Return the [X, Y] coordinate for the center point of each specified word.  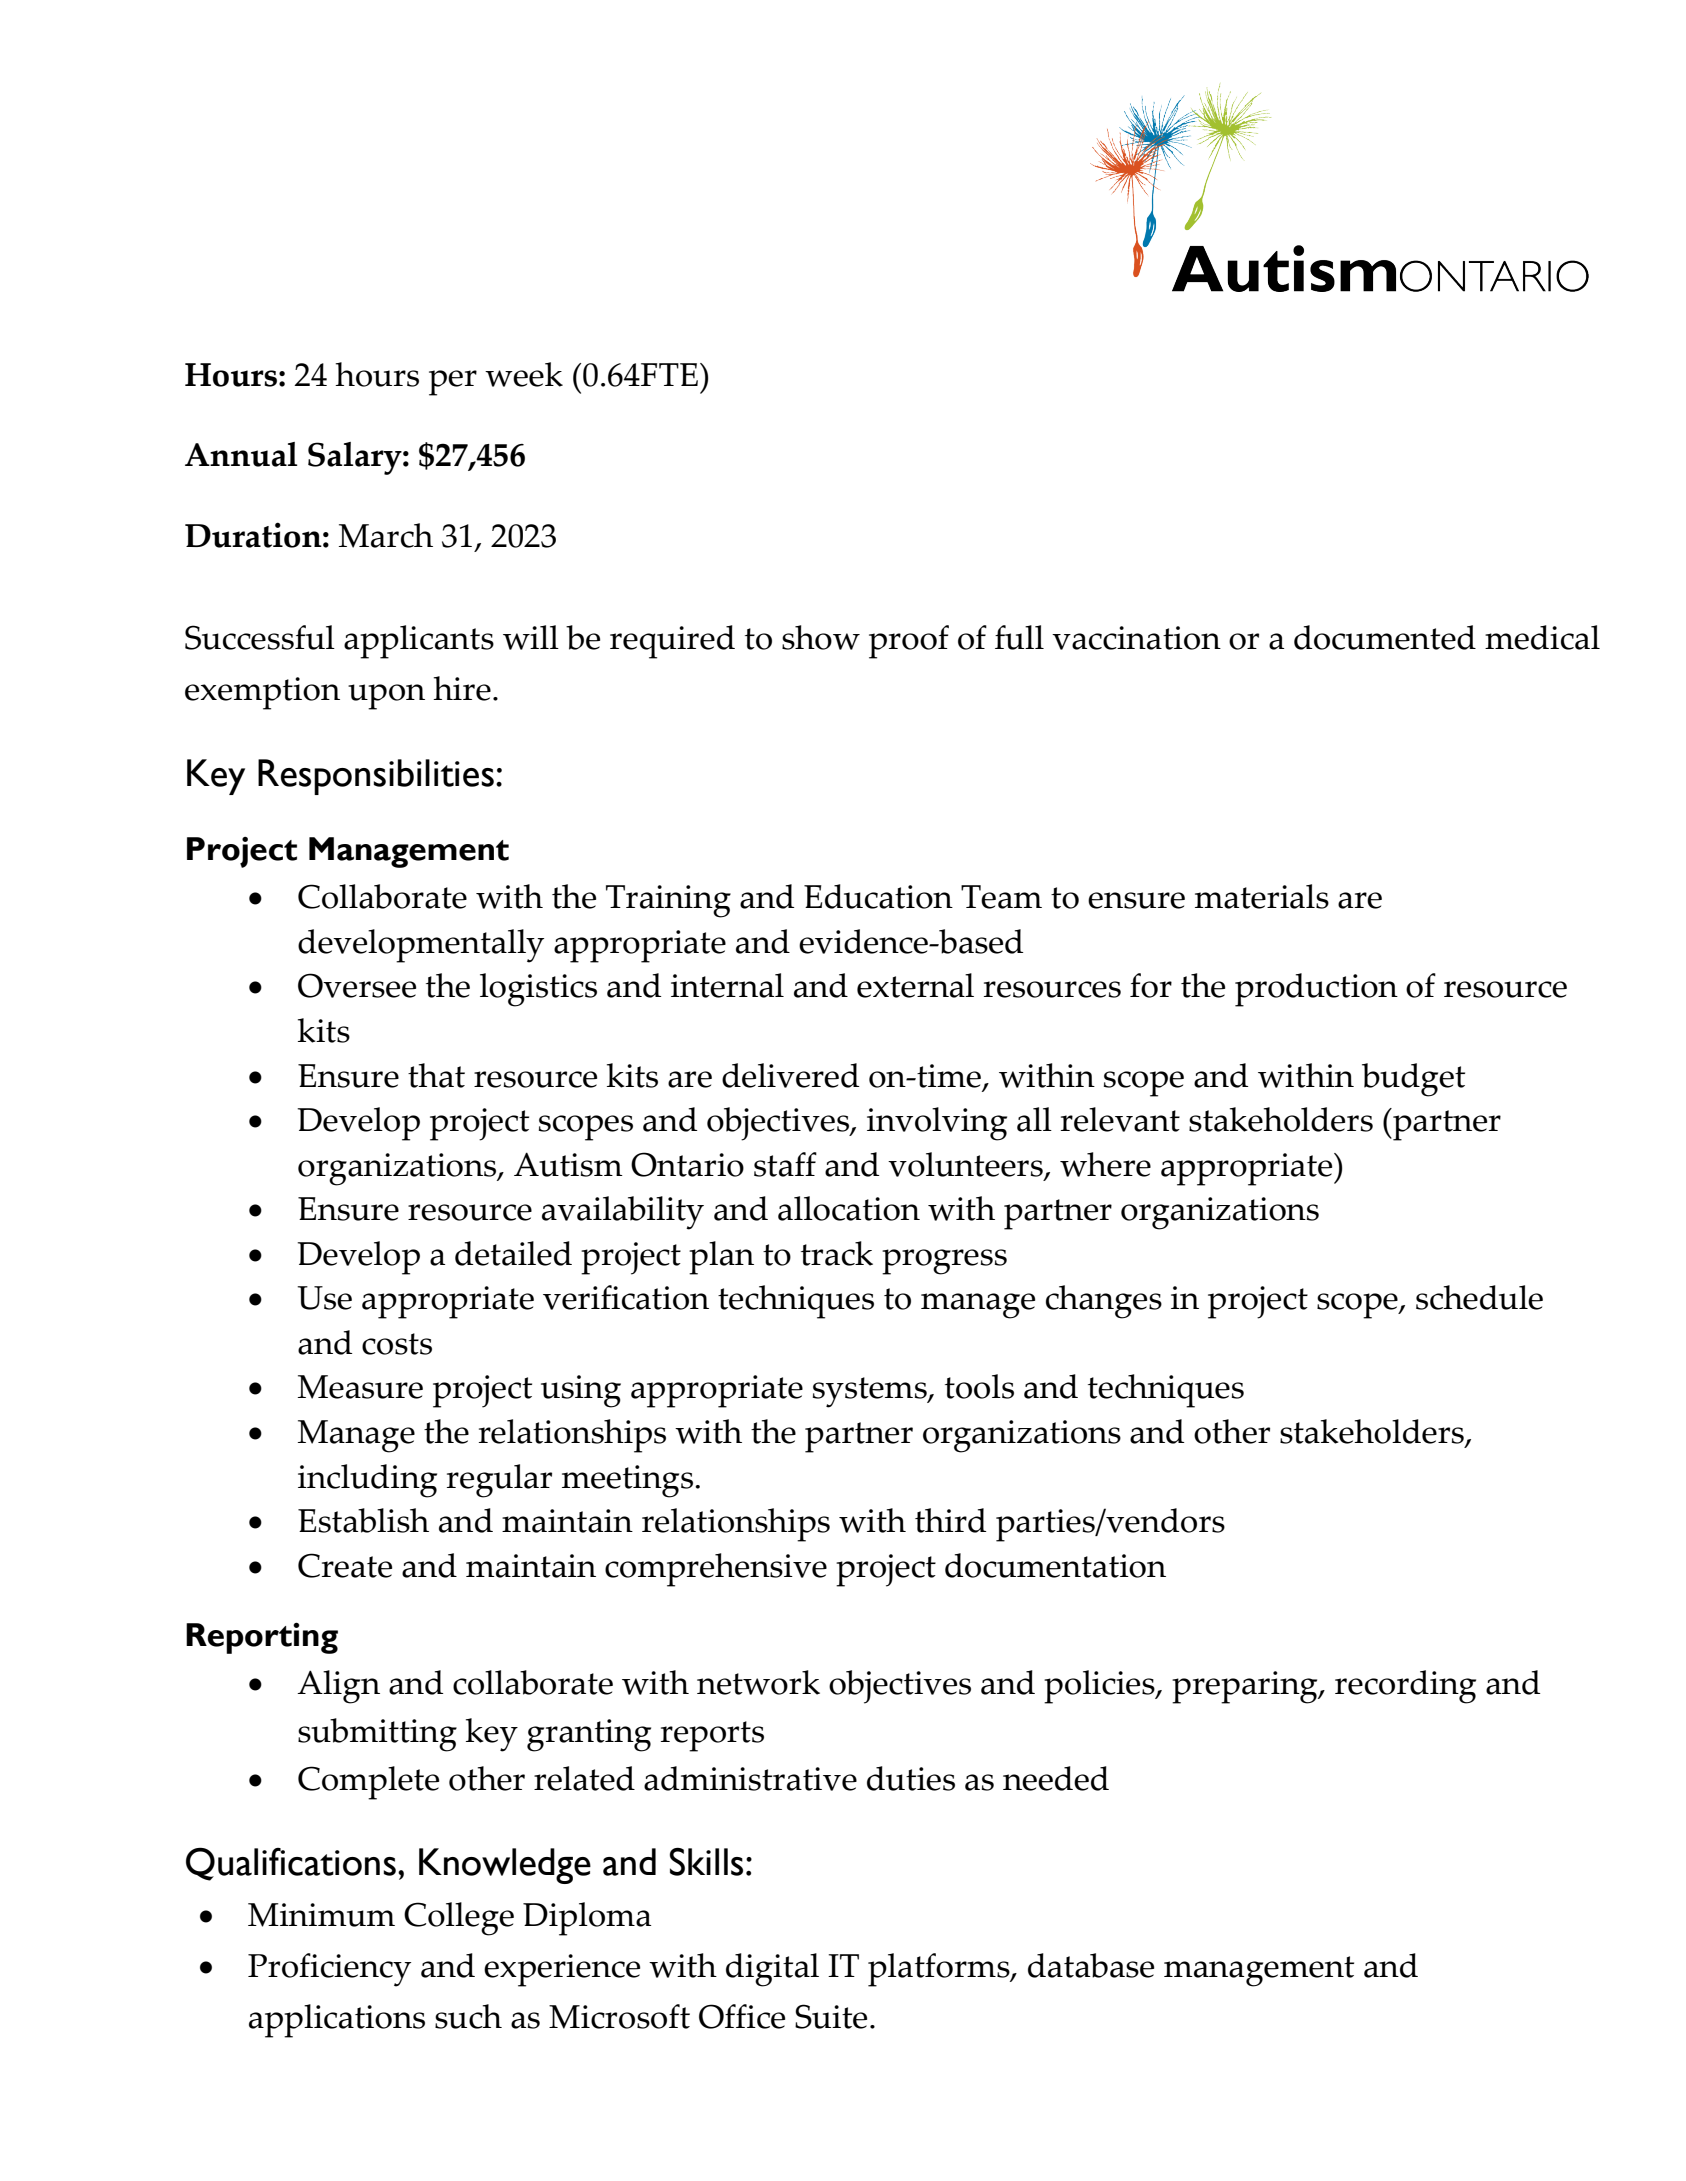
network [758, 1682]
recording [1405, 1687]
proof [909, 642]
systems [871, 1392]
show [821, 637]
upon [386, 697]
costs [397, 1344]
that [436, 1075]
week [524, 374]
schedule [1479, 1297]
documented [1385, 637]
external [915, 985]
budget [1413, 1080]
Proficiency [329, 1970]
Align [338, 1687]
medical [1542, 637]
